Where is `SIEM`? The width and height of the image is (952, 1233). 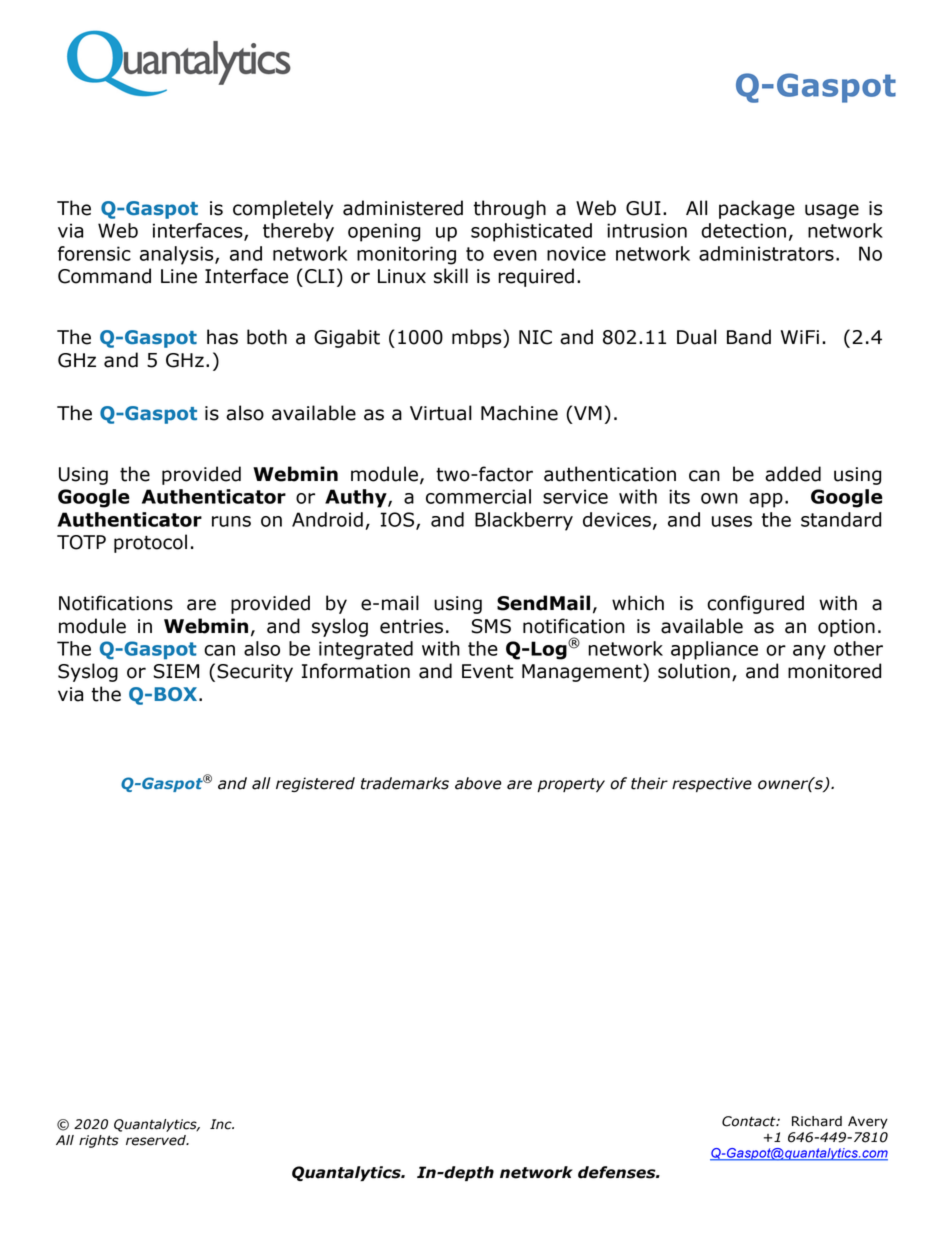 SIEM is located at coordinates (176, 671).
